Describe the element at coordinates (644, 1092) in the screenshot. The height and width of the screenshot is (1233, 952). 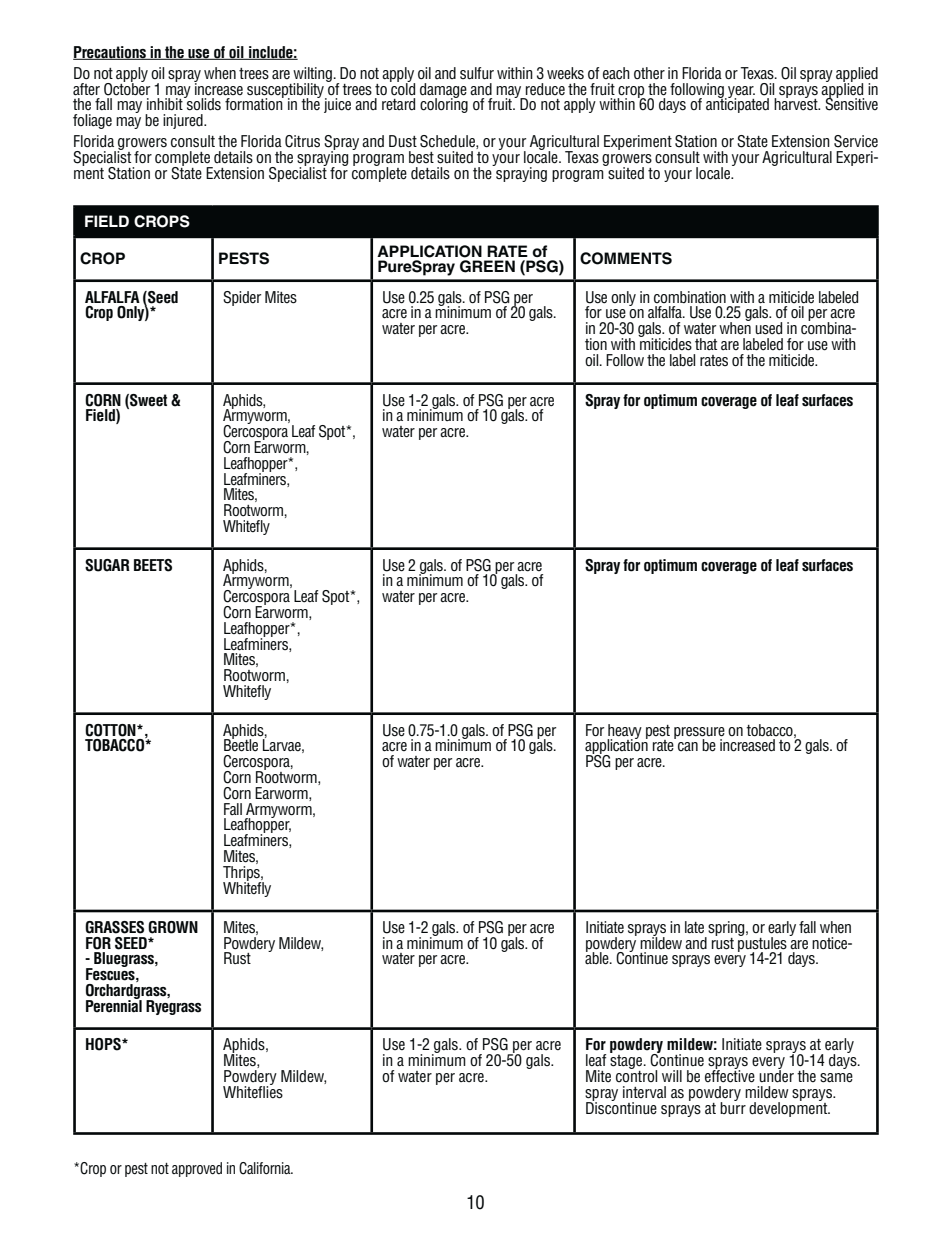
I see `interval` at that location.
